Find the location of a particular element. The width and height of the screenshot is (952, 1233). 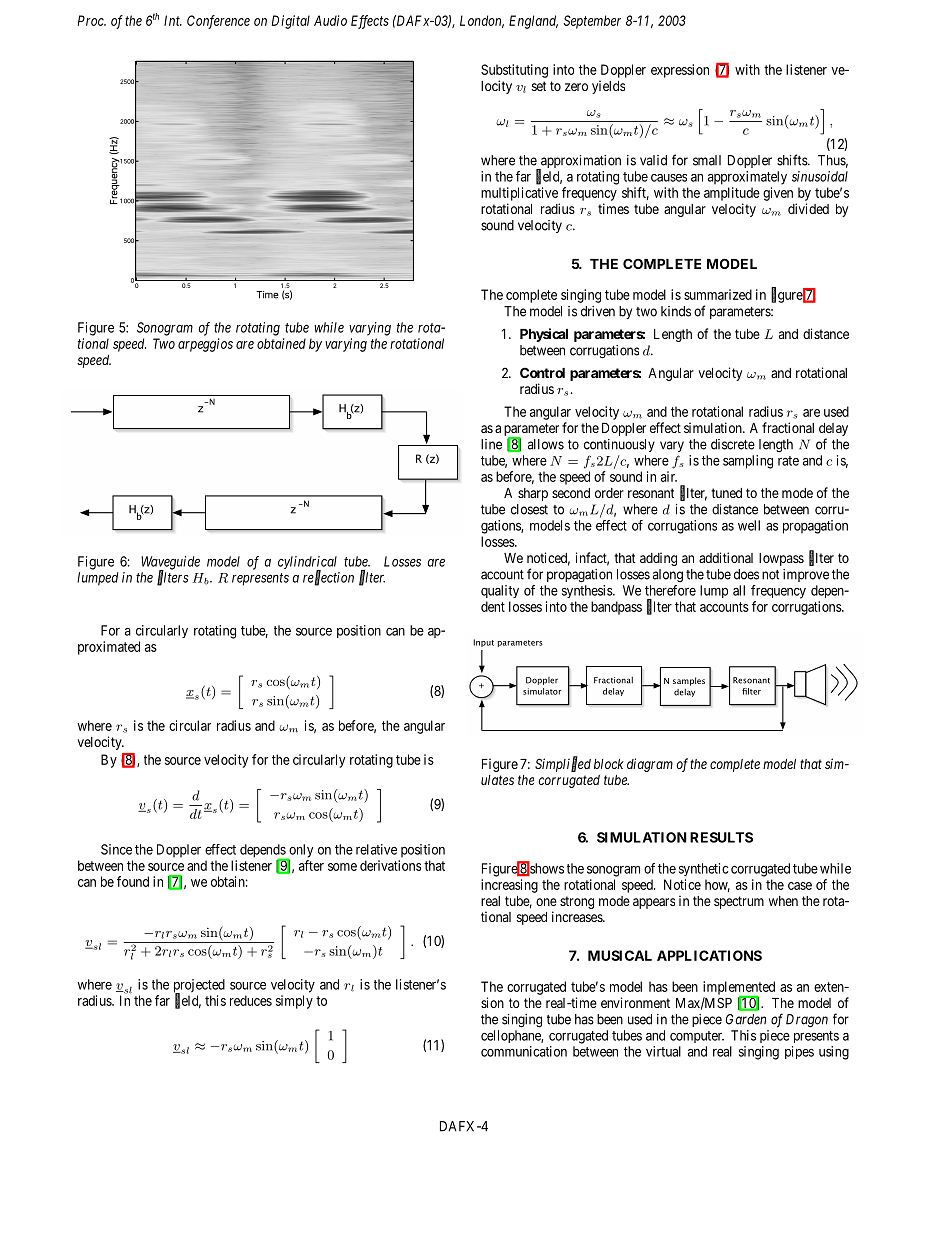

samples is located at coordinates (689, 681).
